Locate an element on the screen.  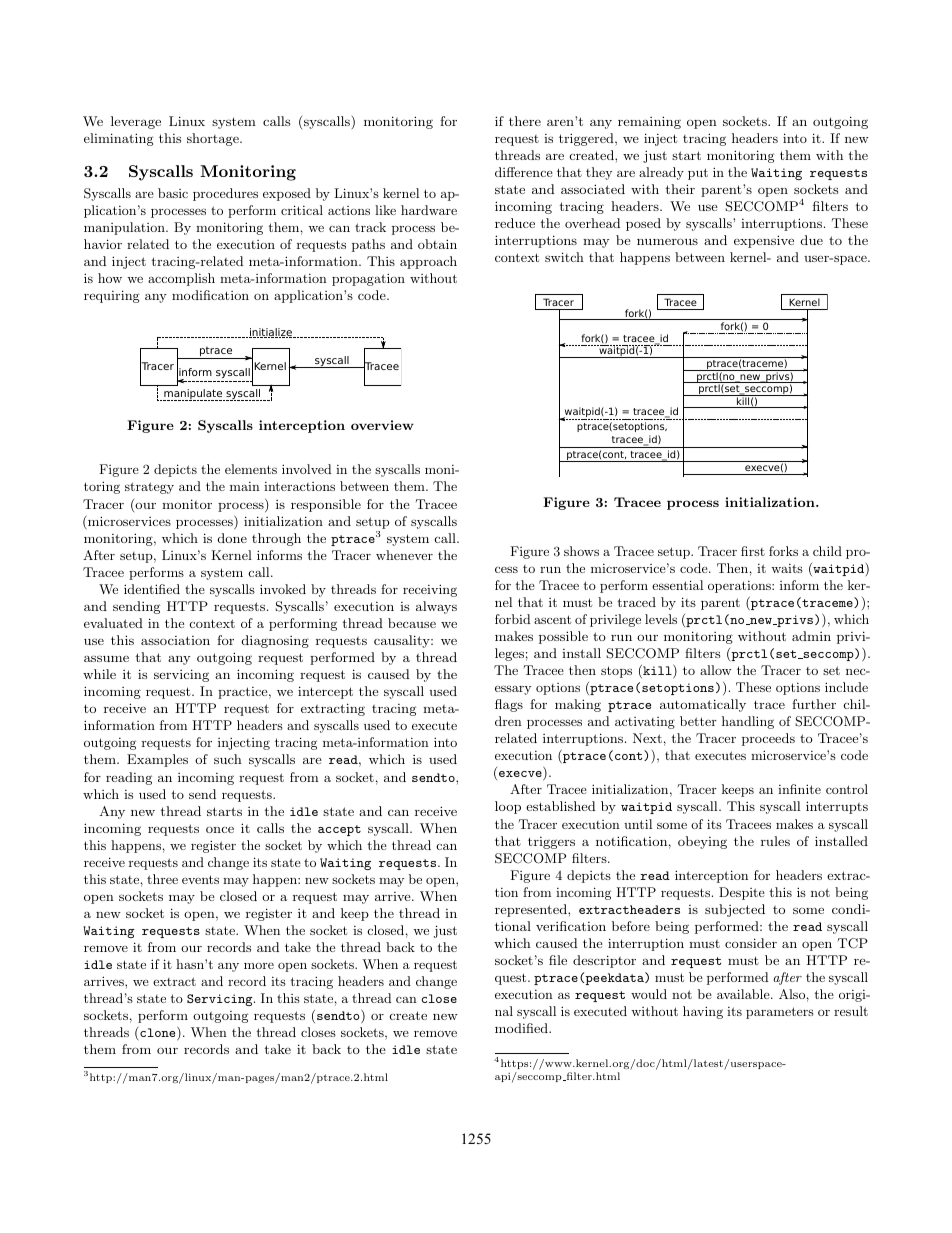
more is located at coordinates (259, 966).
